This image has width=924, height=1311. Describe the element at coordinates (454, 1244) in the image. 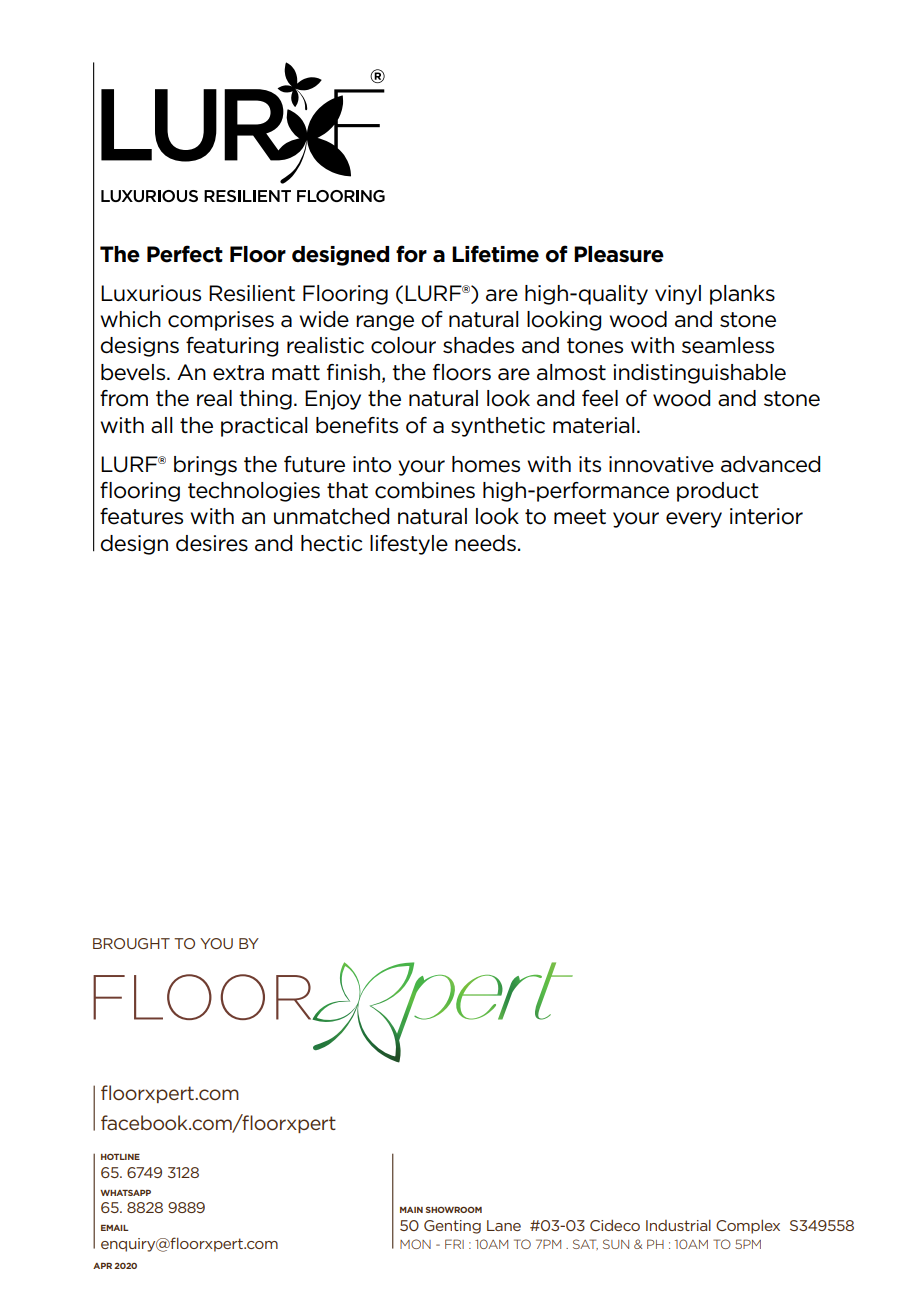

I see `fri` at that location.
